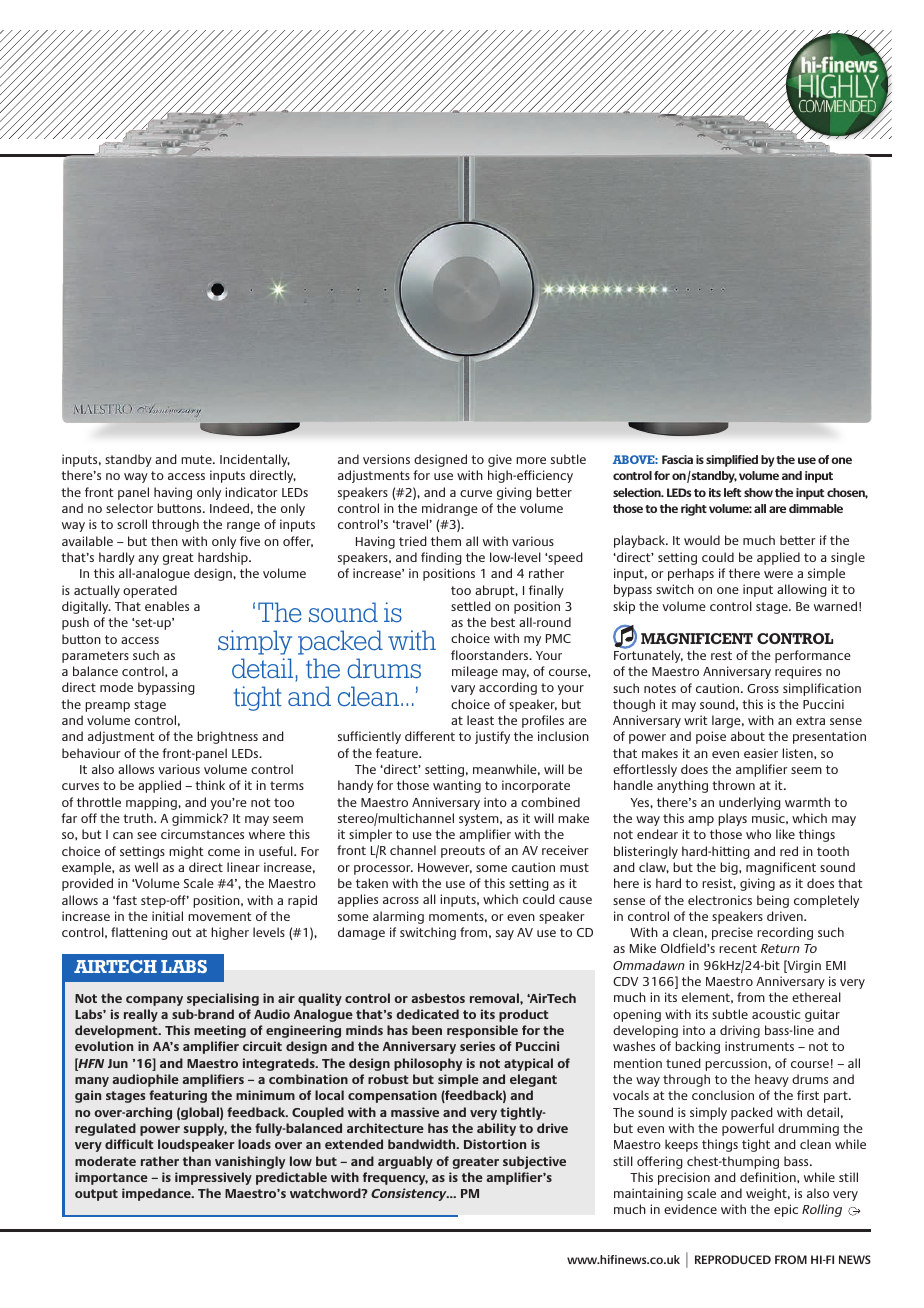  What do you see at coordinates (410, 1194) in the document?
I see `Consistency` at bounding box center [410, 1194].
